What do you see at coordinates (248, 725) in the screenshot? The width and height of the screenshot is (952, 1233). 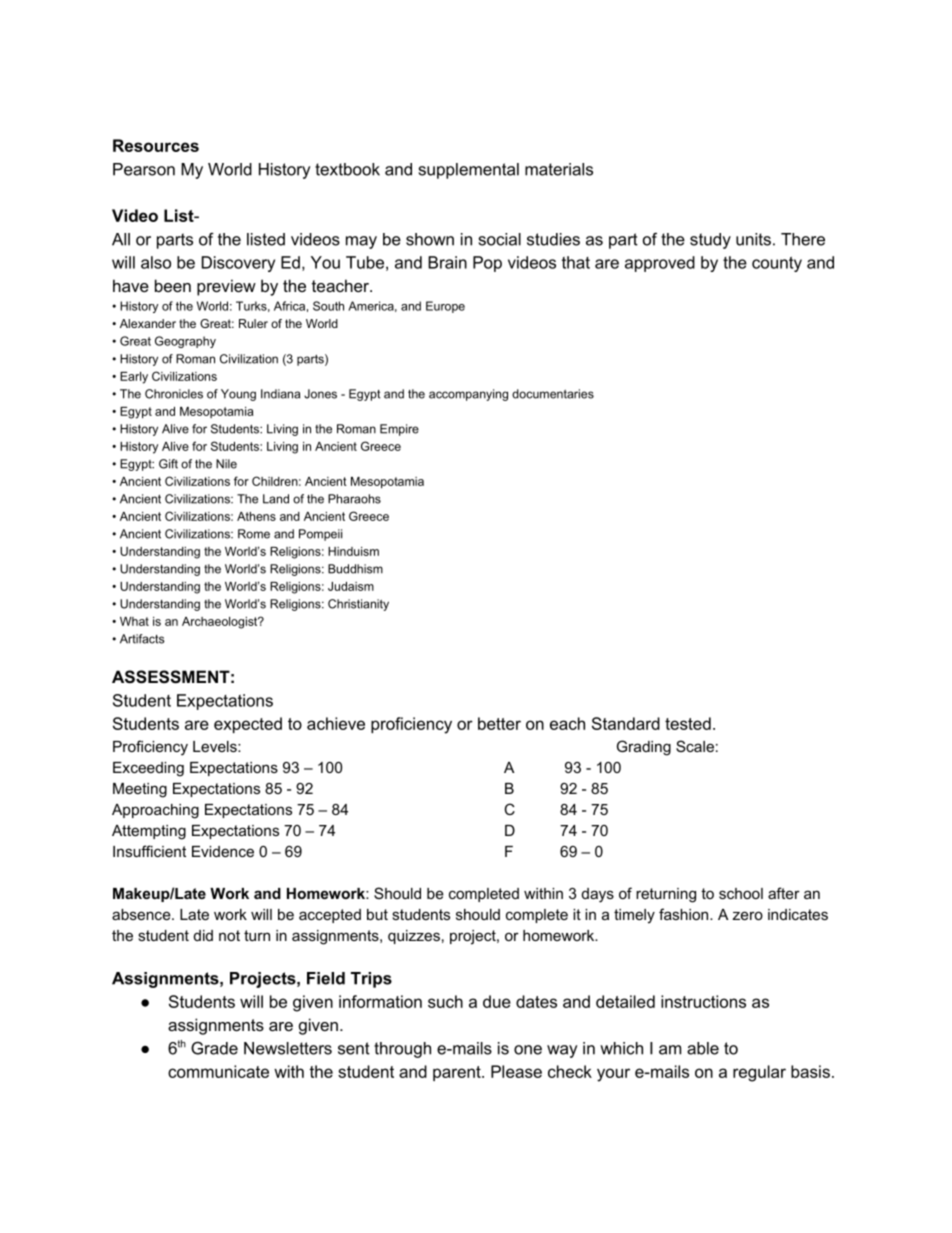 I see `expected` at bounding box center [248, 725].
